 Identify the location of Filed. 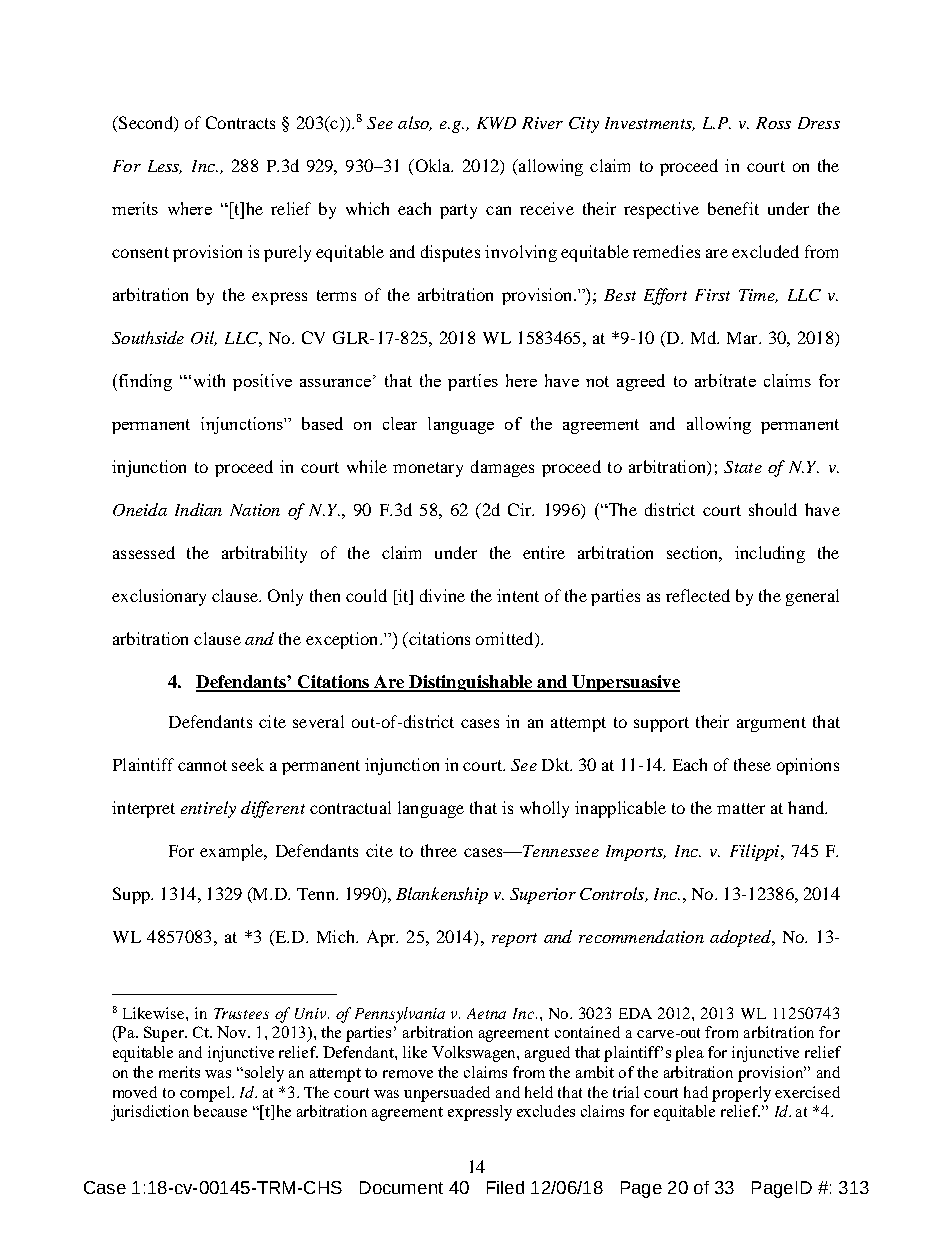
(505, 1187).
